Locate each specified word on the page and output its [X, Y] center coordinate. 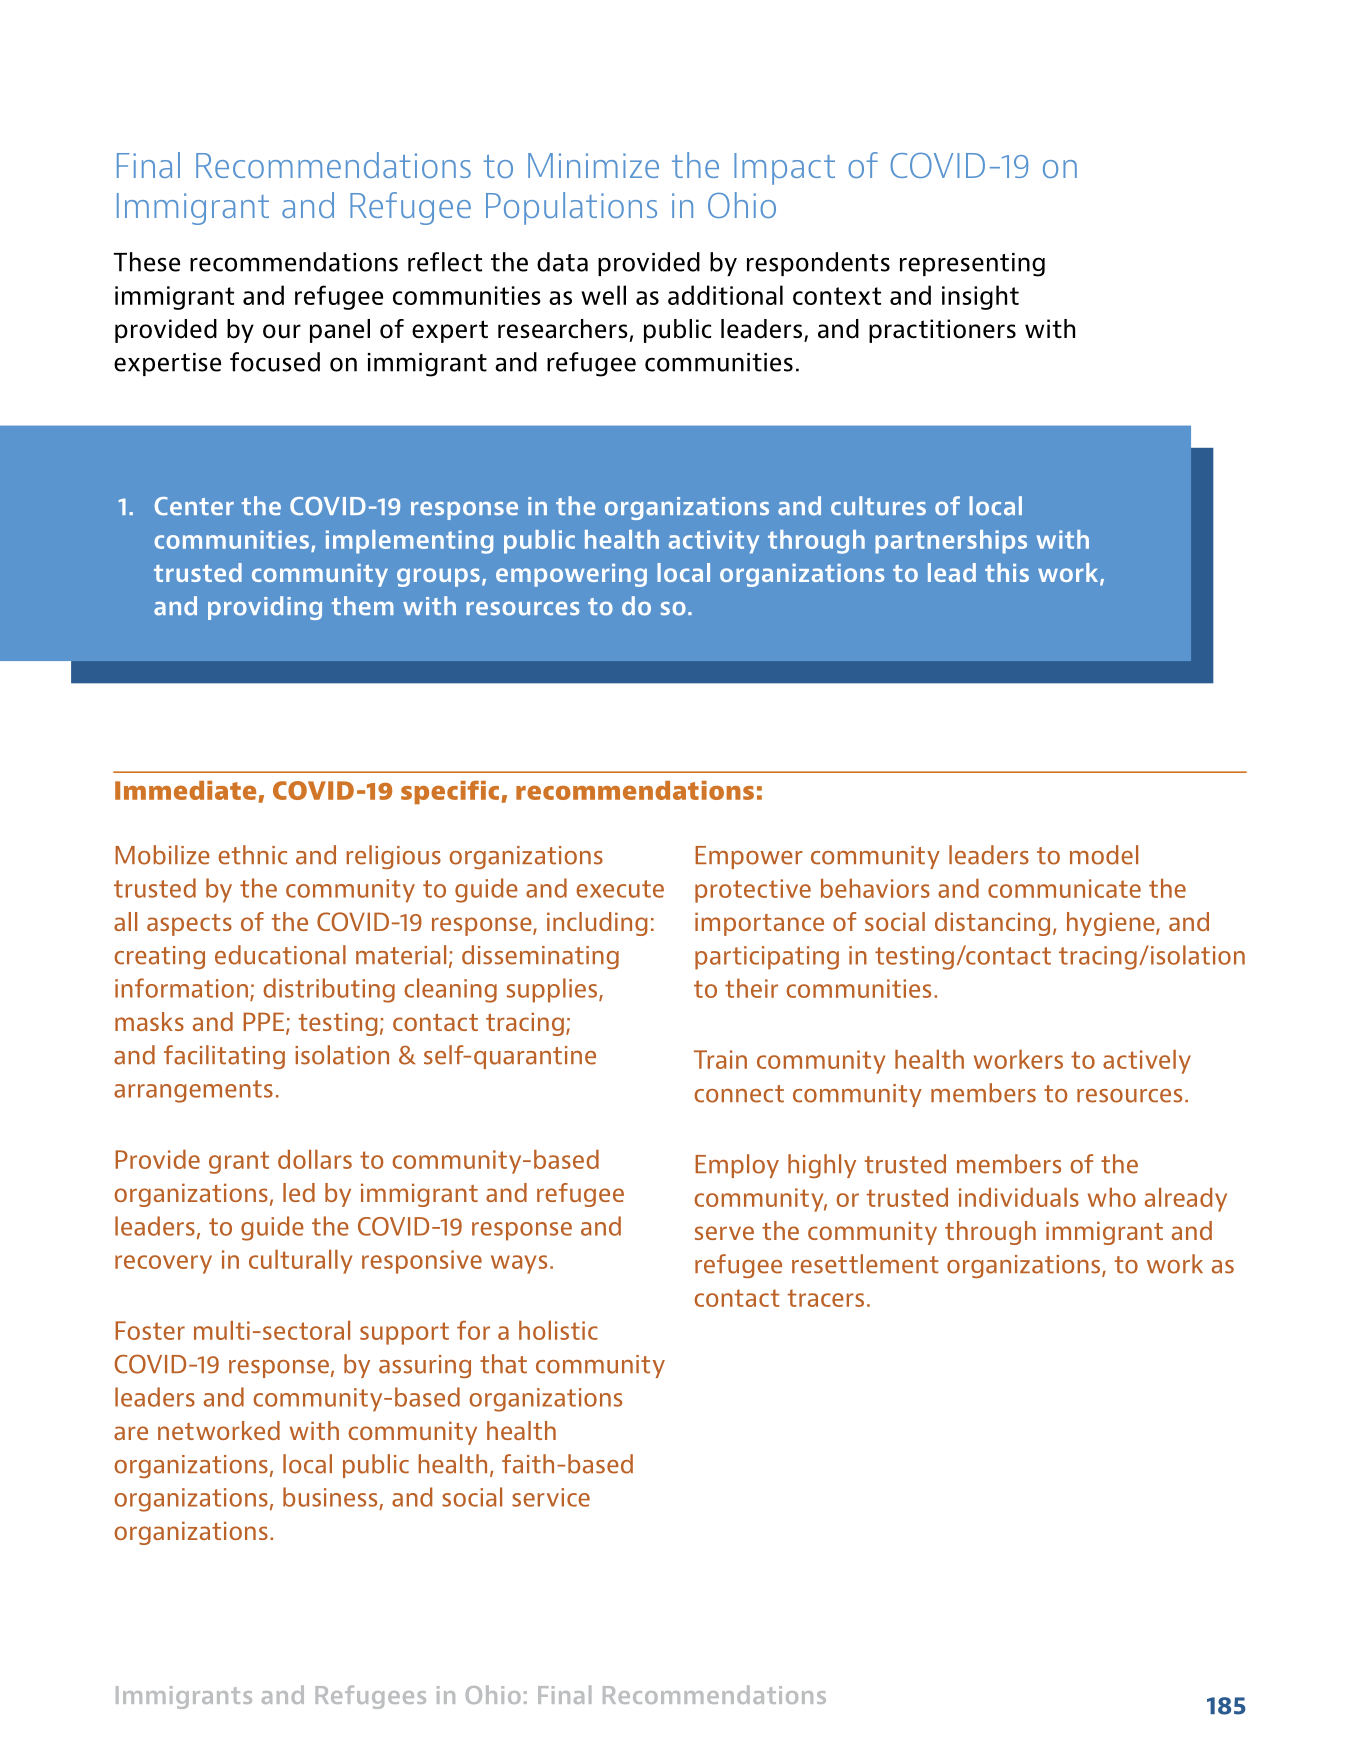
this [1007, 572]
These [147, 262]
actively [1147, 1062]
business [330, 1497]
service [551, 1497]
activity [714, 542]
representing [972, 265]
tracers [826, 1298]
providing [265, 608]
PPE [263, 1021]
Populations [571, 208]
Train [720, 1059]
